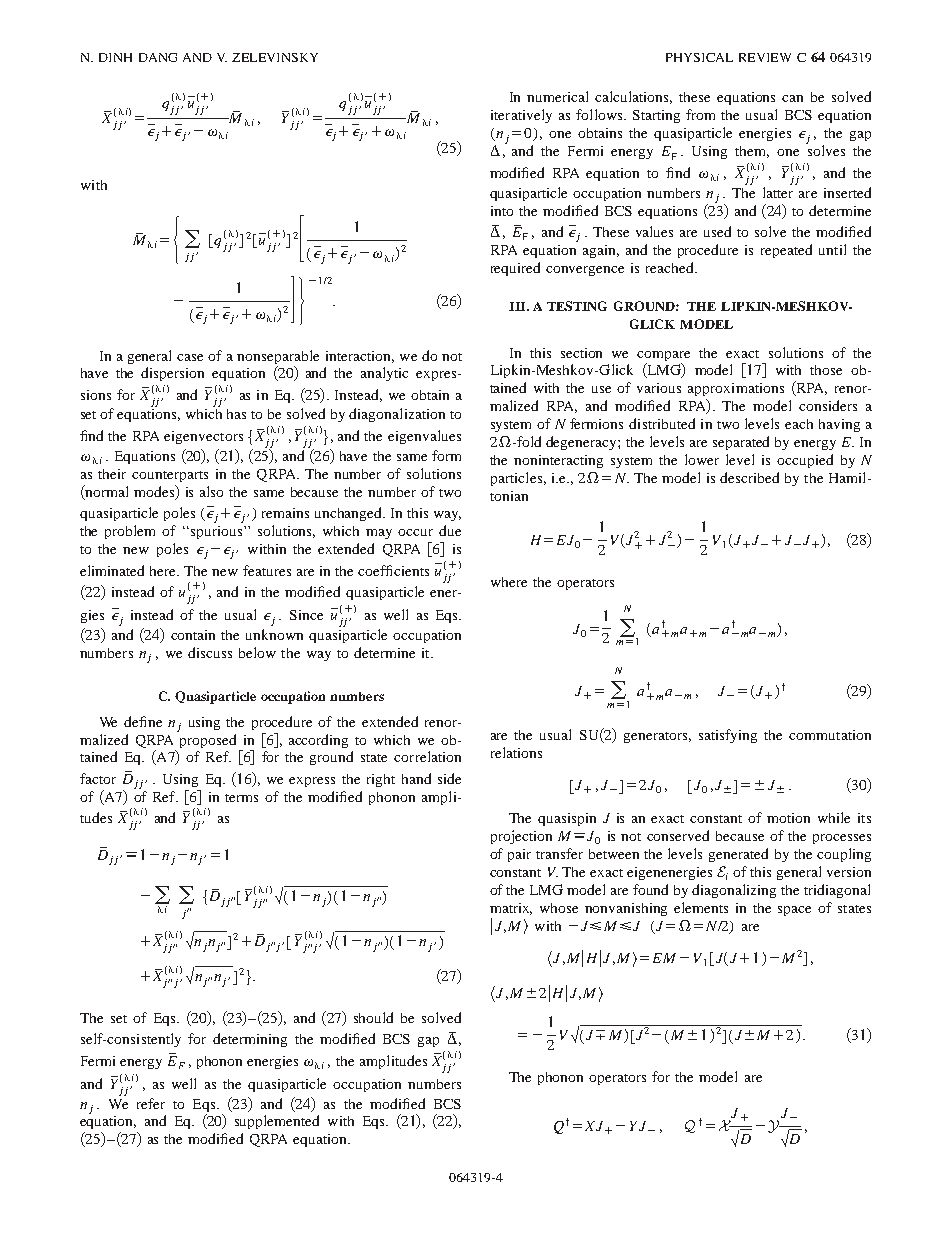 The image size is (952, 1233). Describe the element at coordinates (207, 739) in the image. I see `proposed` at that location.
